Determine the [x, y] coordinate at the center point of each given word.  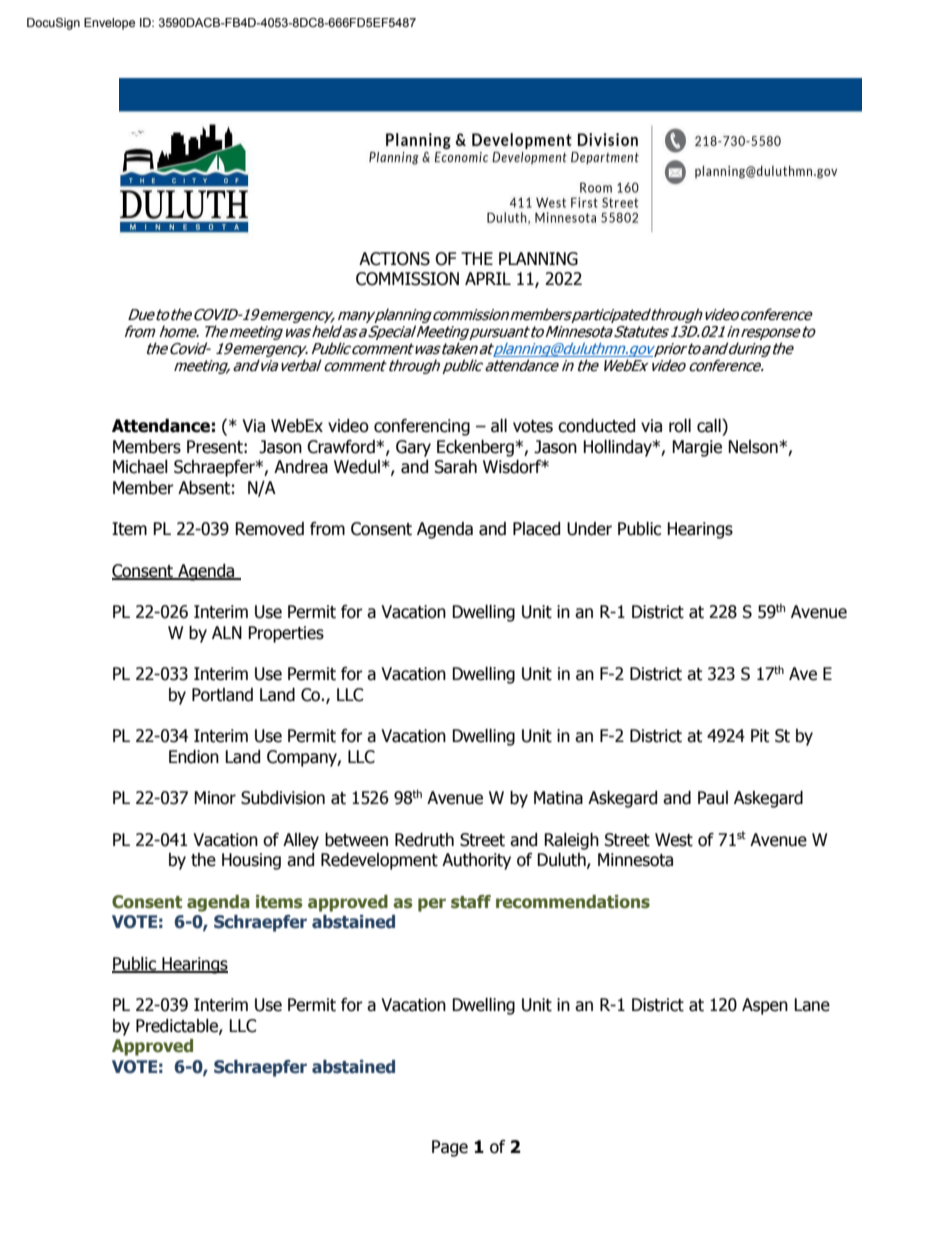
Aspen [765, 1006]
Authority [476, 861]
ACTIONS [394, 259]
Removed [269, 529]
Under [589, 529]
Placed [536, 529]
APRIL [488, 278]
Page [450, 1148]
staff [471, 902]
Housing [251, 861]
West [674, 840]
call [710, 426]
